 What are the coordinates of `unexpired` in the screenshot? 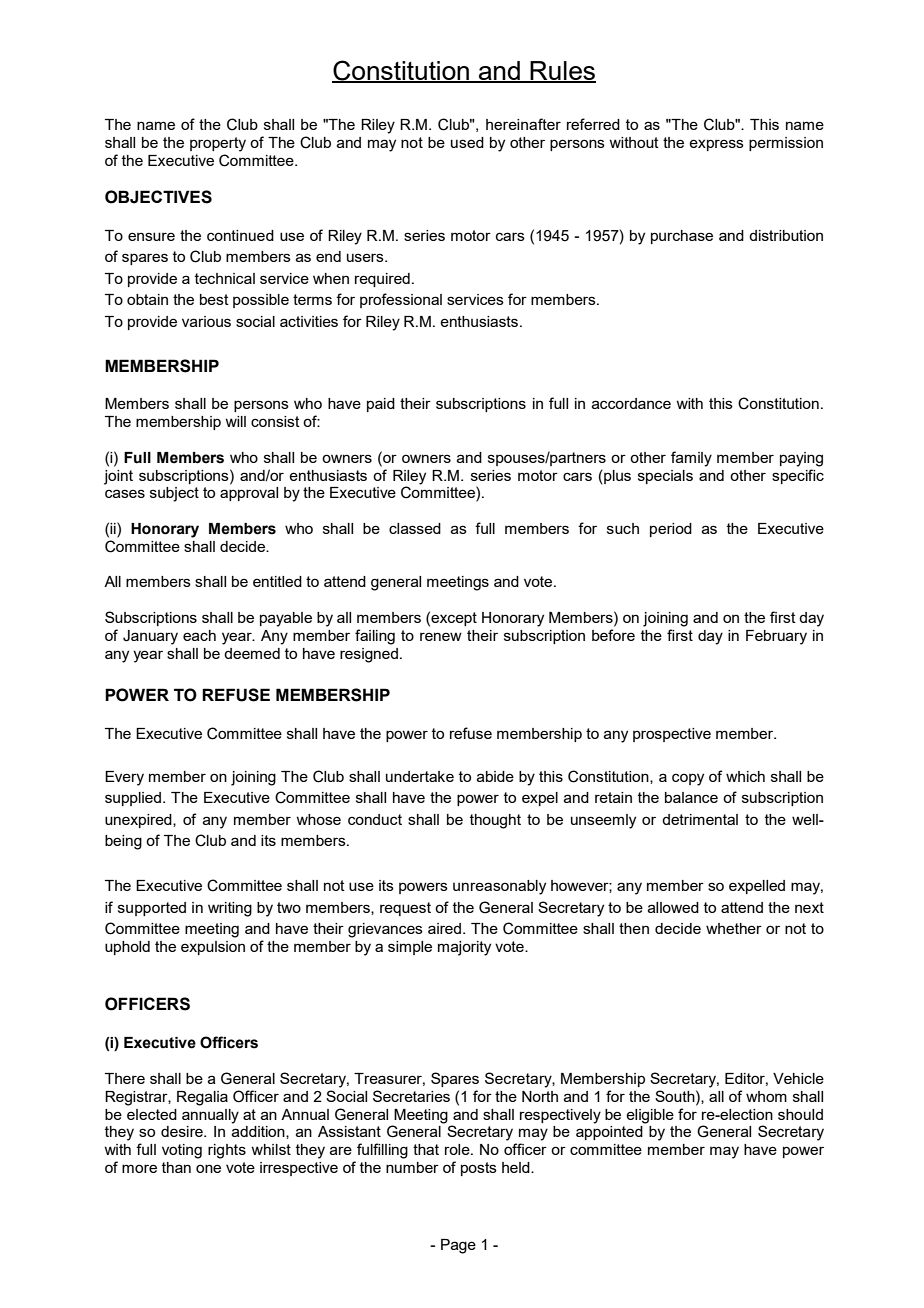 It's located at (139, 821).
